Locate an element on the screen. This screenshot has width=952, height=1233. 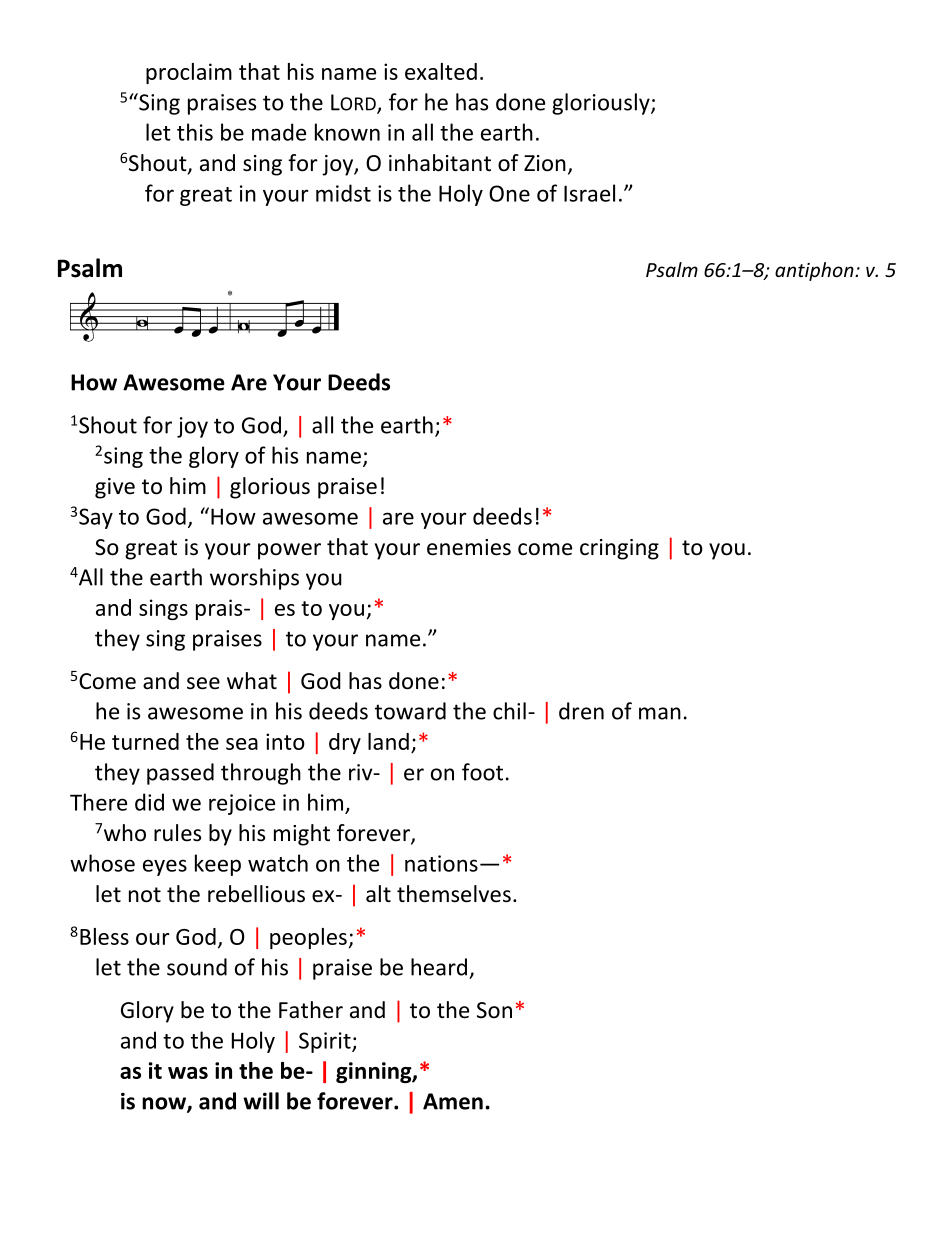
Spirit is located at coordinates (326, 1042).
